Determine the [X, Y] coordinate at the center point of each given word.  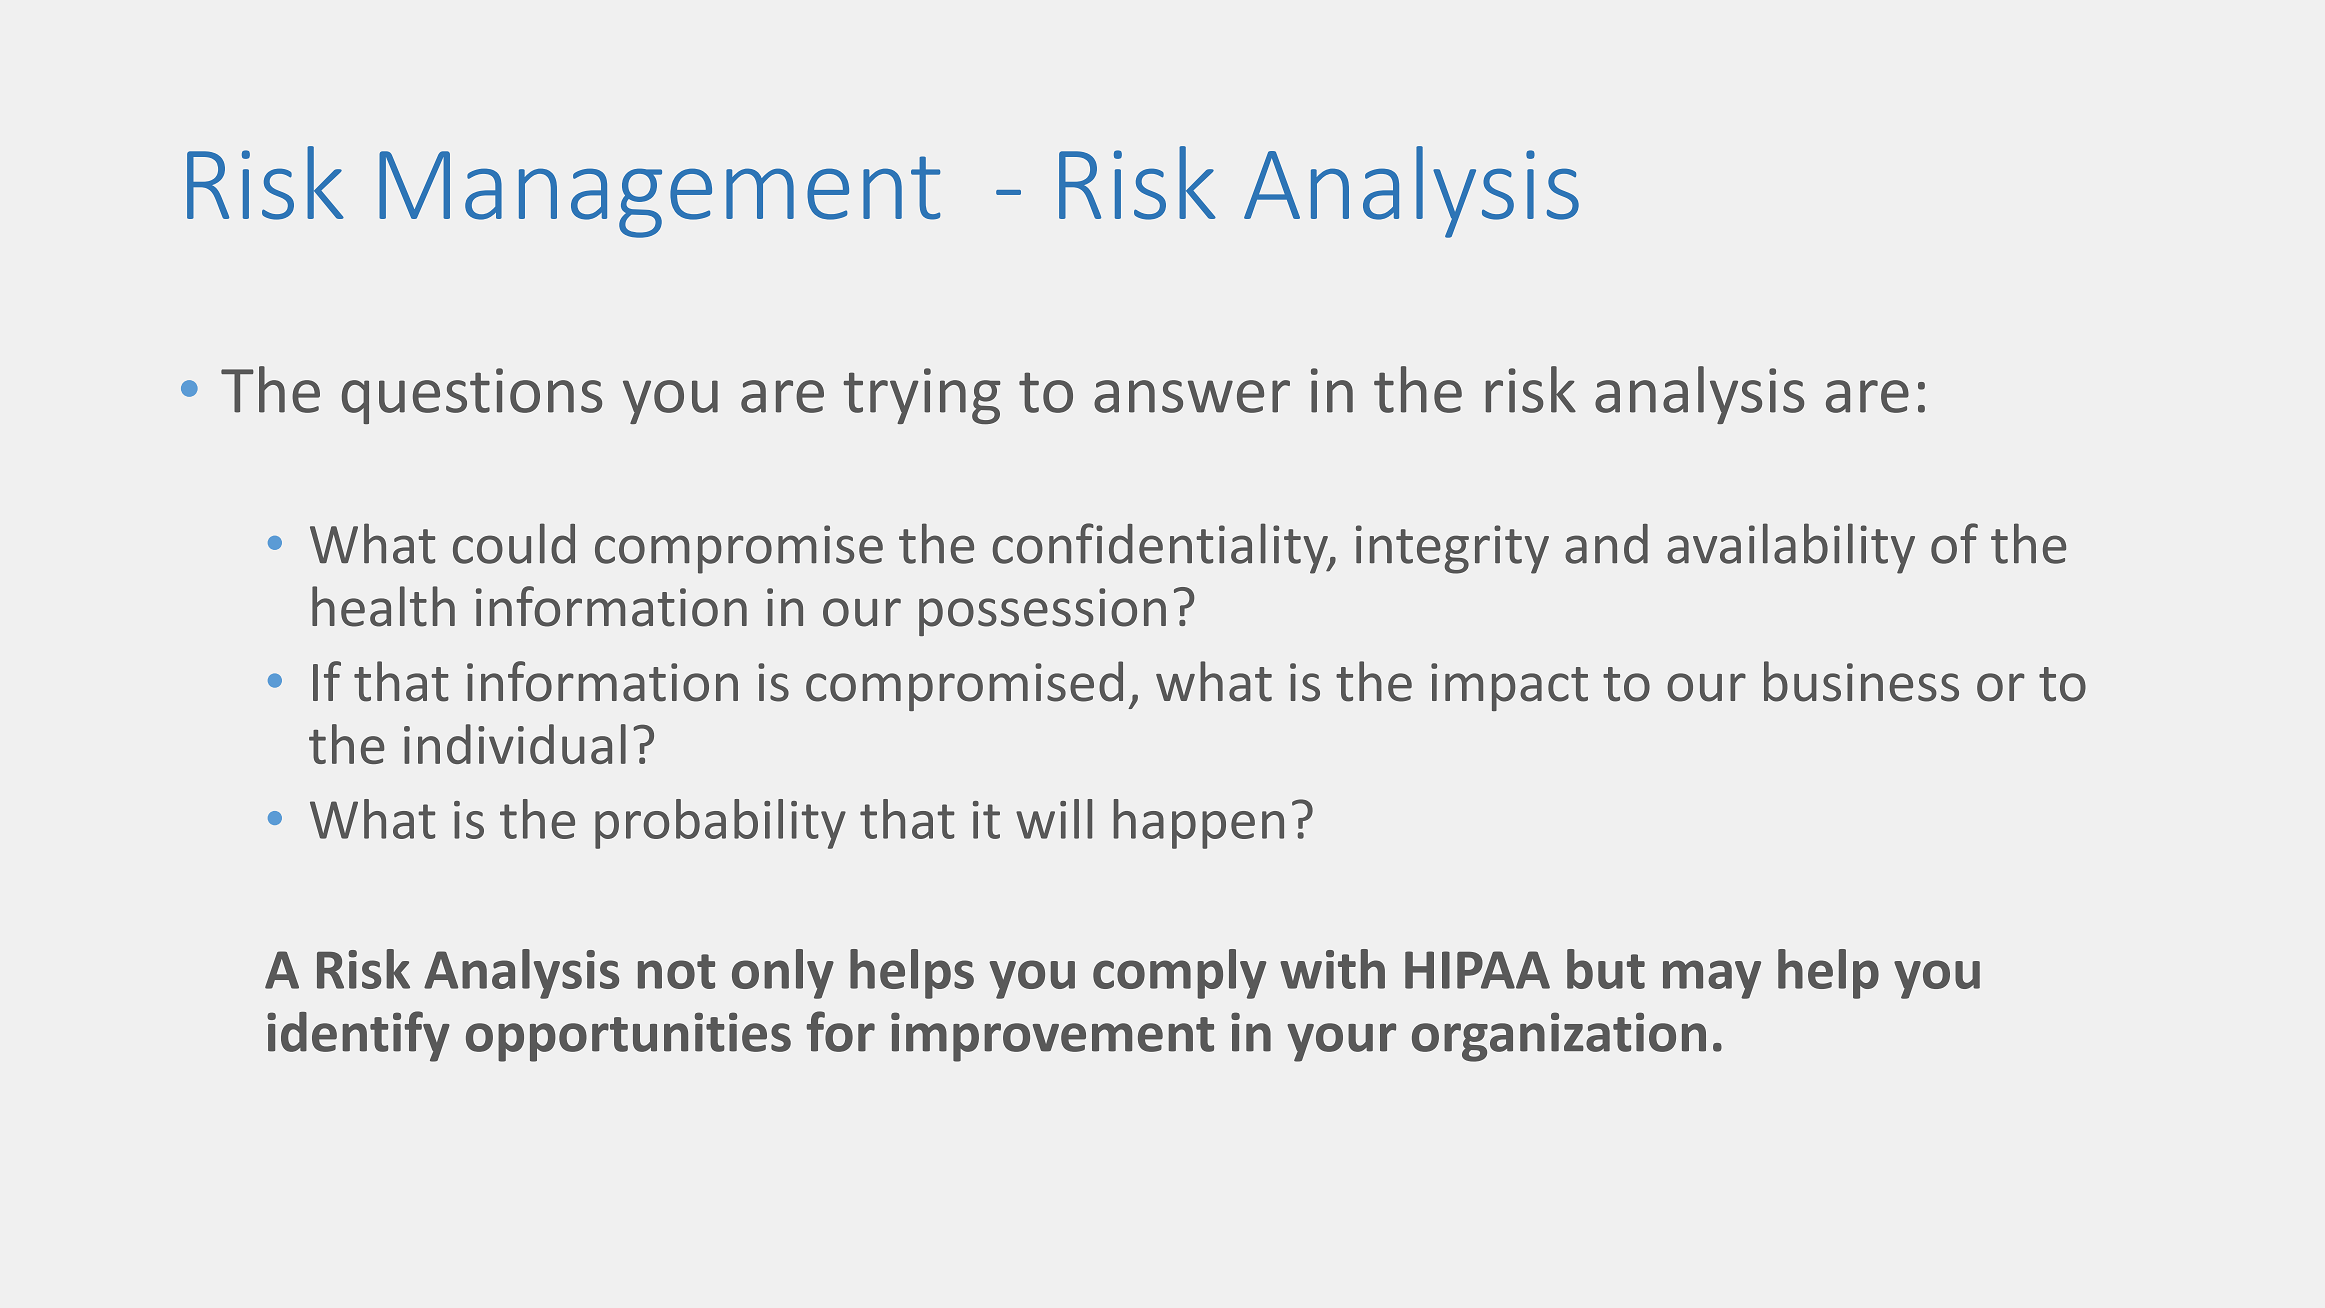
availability [1791, 548]
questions [472, 396]
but [1606, 969]
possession [1042, 612]
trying [921, 396]
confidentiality [1161, 548]
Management [659, 194]
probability [720, 824]
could [514, 543]
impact [1509, 687]
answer [1192, 396]
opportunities [628, 1037]
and [1606, 544]
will [1054, 819]
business [1861, 681]
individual [515, 744]
